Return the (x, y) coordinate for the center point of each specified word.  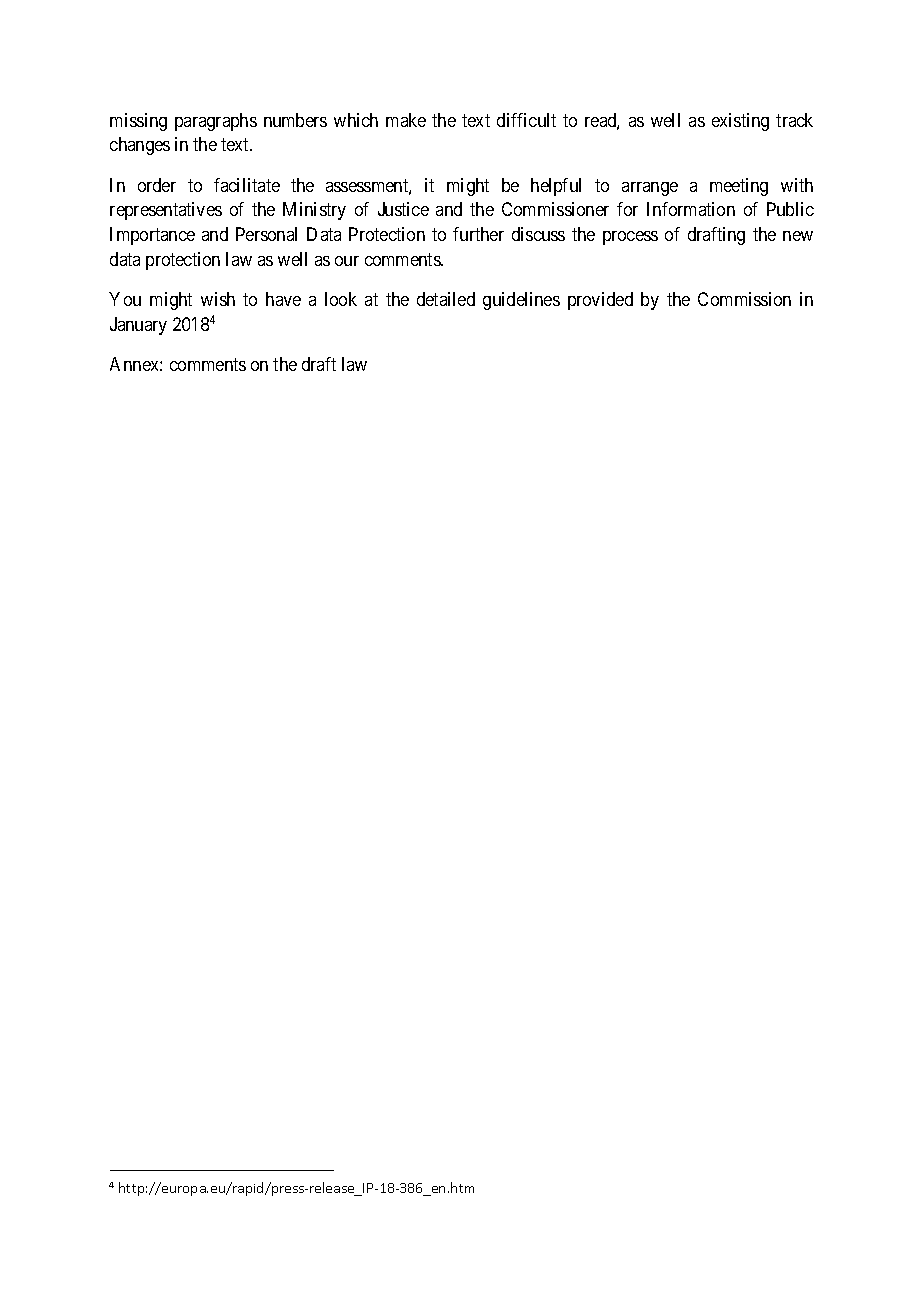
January (138, 326)
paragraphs (216, 122)
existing (740, 122)
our (347, 261)
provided (600, 301)
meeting (739, 187)
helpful (556, 187)
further (478, 234)
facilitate (247, 185)
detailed (446, 299)
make (406, 120)
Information (691, 209)
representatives (166, 211)
